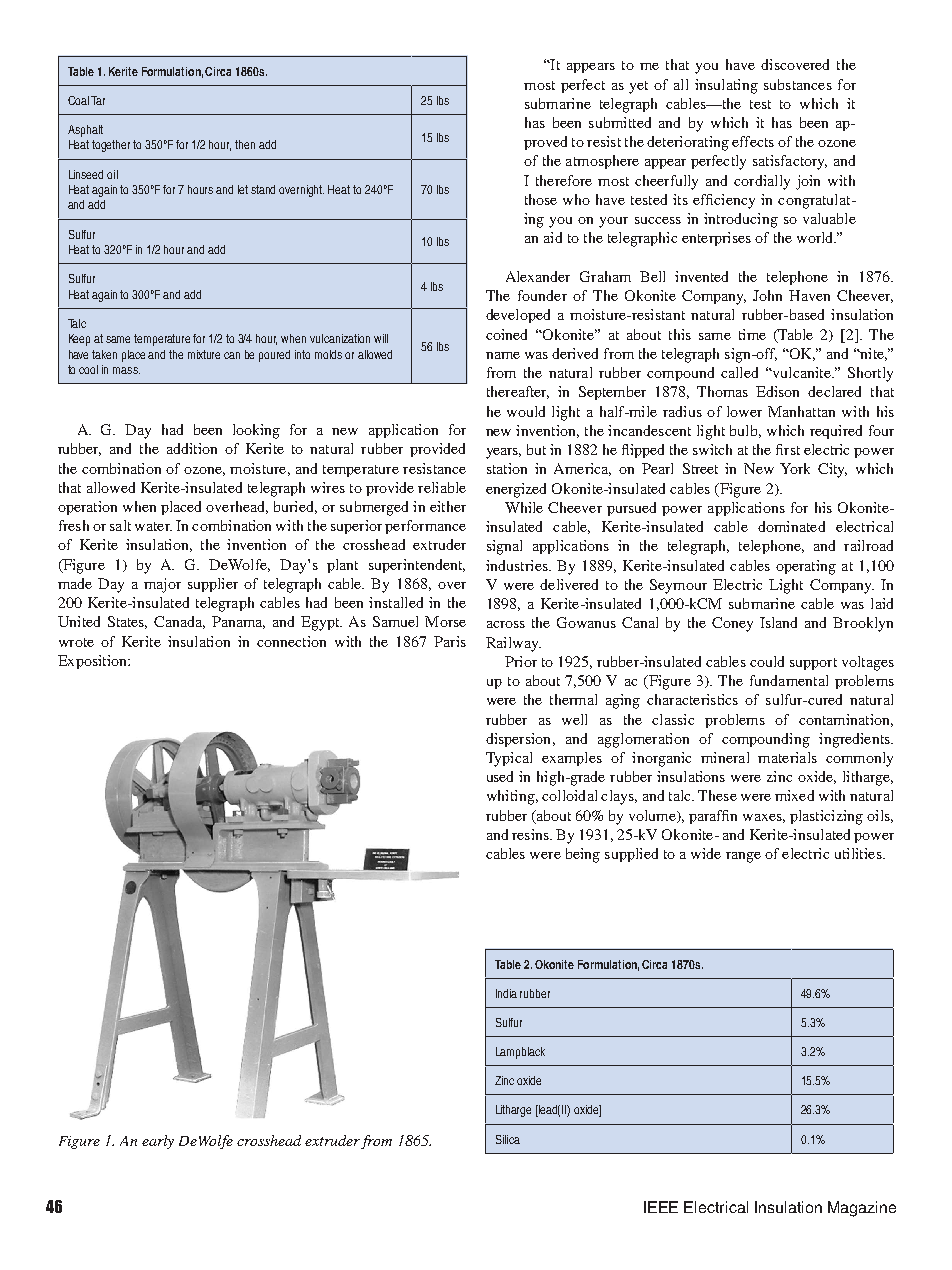 This page has width=952, height=1270. What do you see at coordinates (564, 180) in the page?
I see `therefore` at bounding box center [564, 180].
